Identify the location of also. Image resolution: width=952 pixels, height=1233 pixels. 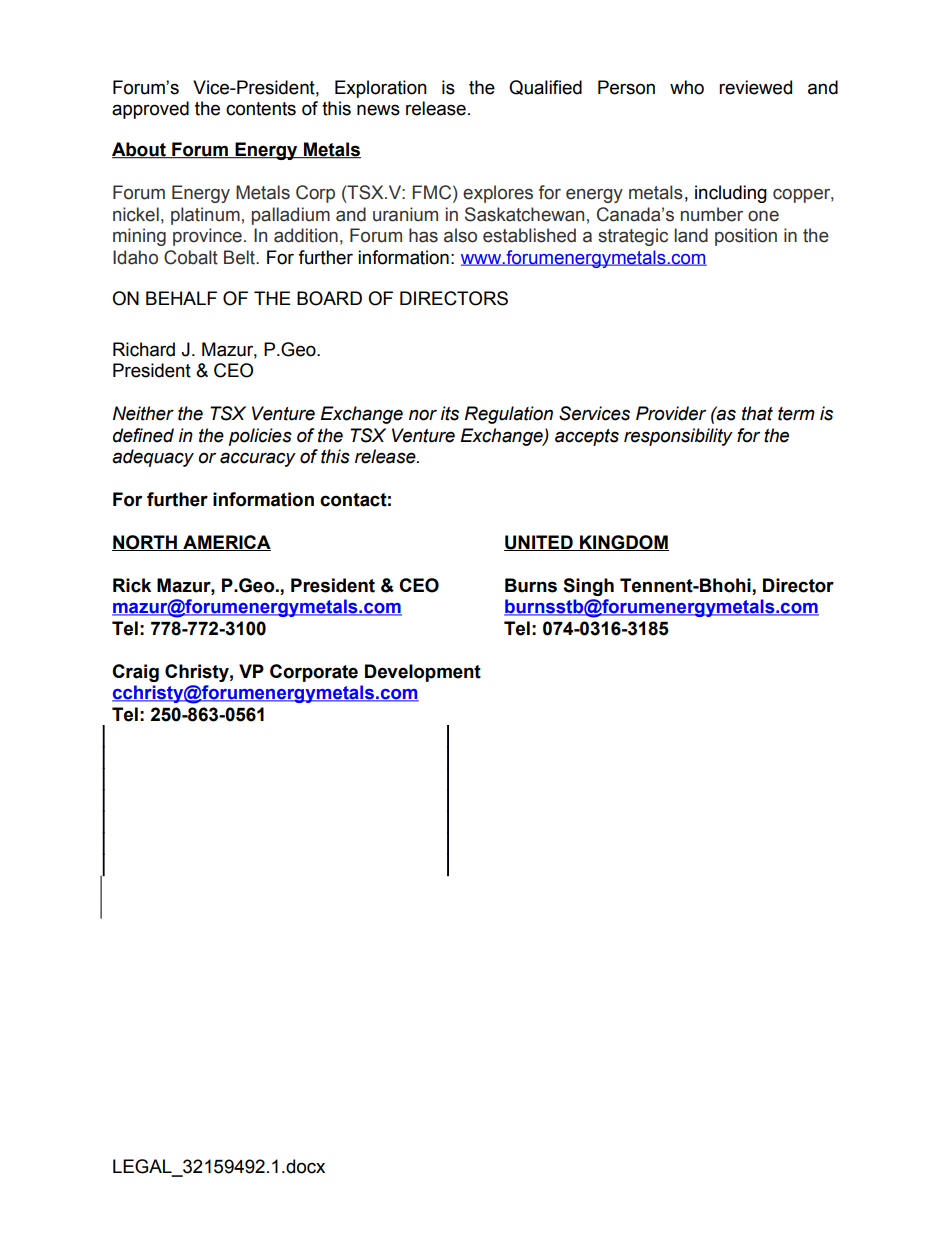
(460, 235).
